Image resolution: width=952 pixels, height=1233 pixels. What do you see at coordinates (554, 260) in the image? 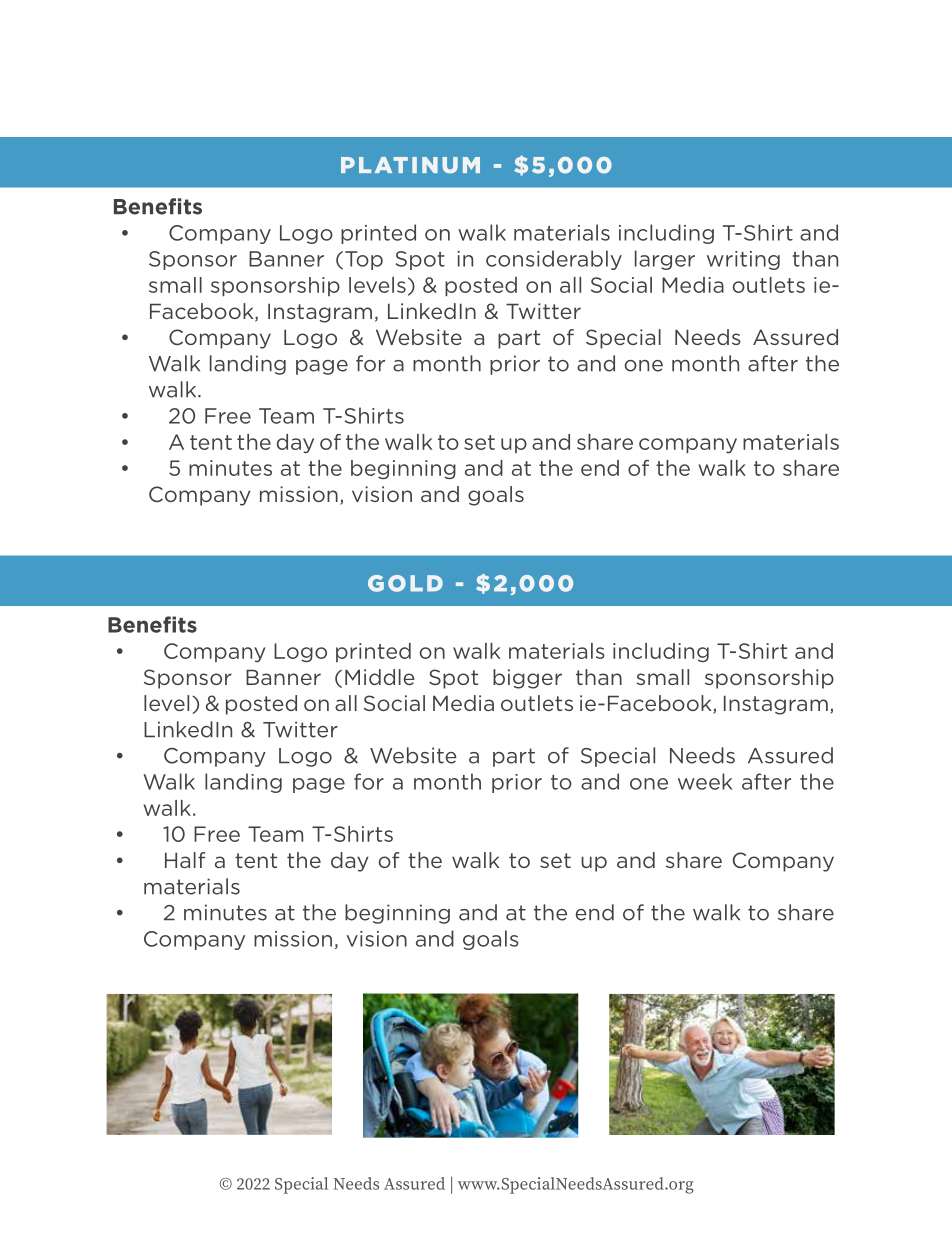
I see `considerably` at bounding box center [554, 260].
